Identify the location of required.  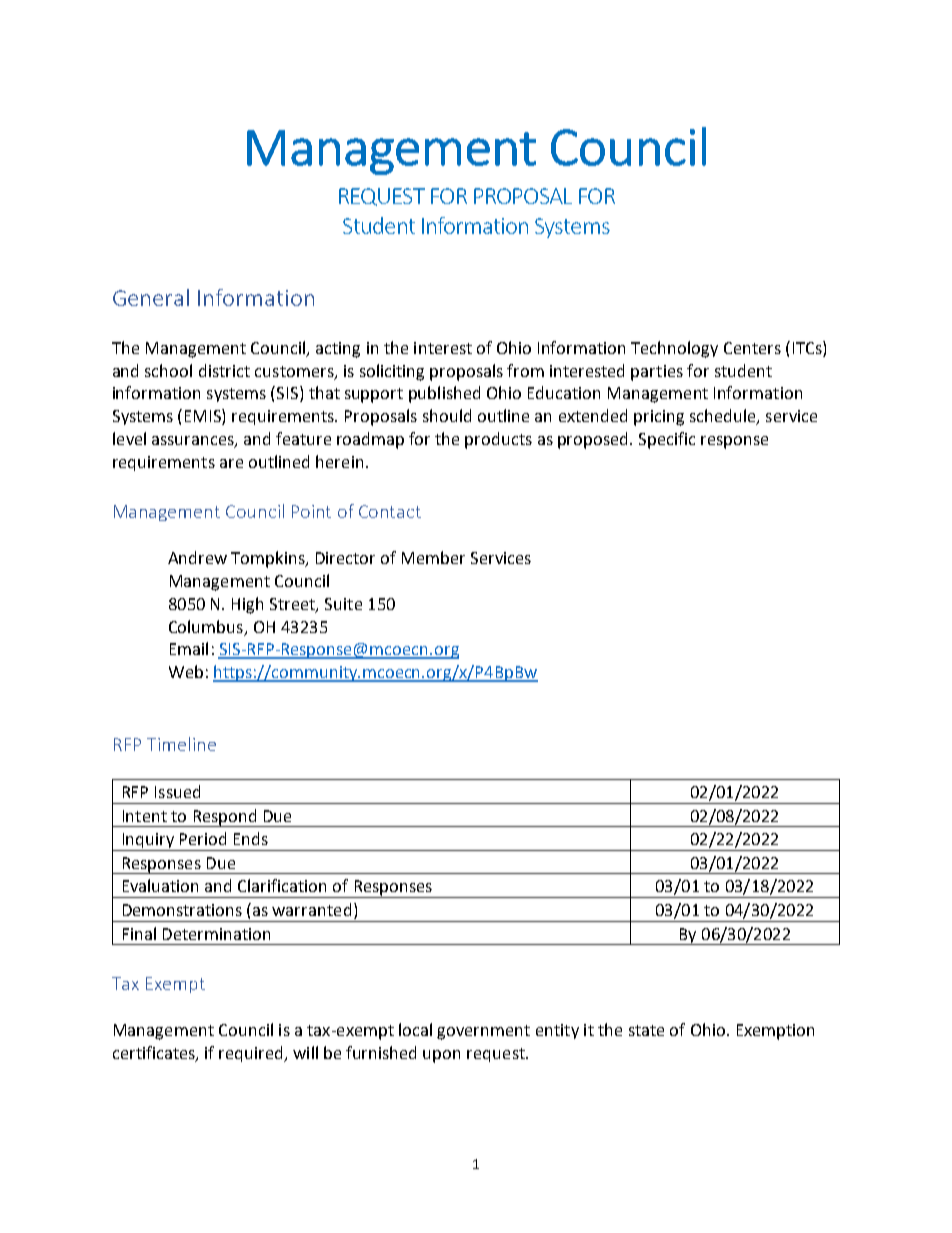
(252, 1054).
